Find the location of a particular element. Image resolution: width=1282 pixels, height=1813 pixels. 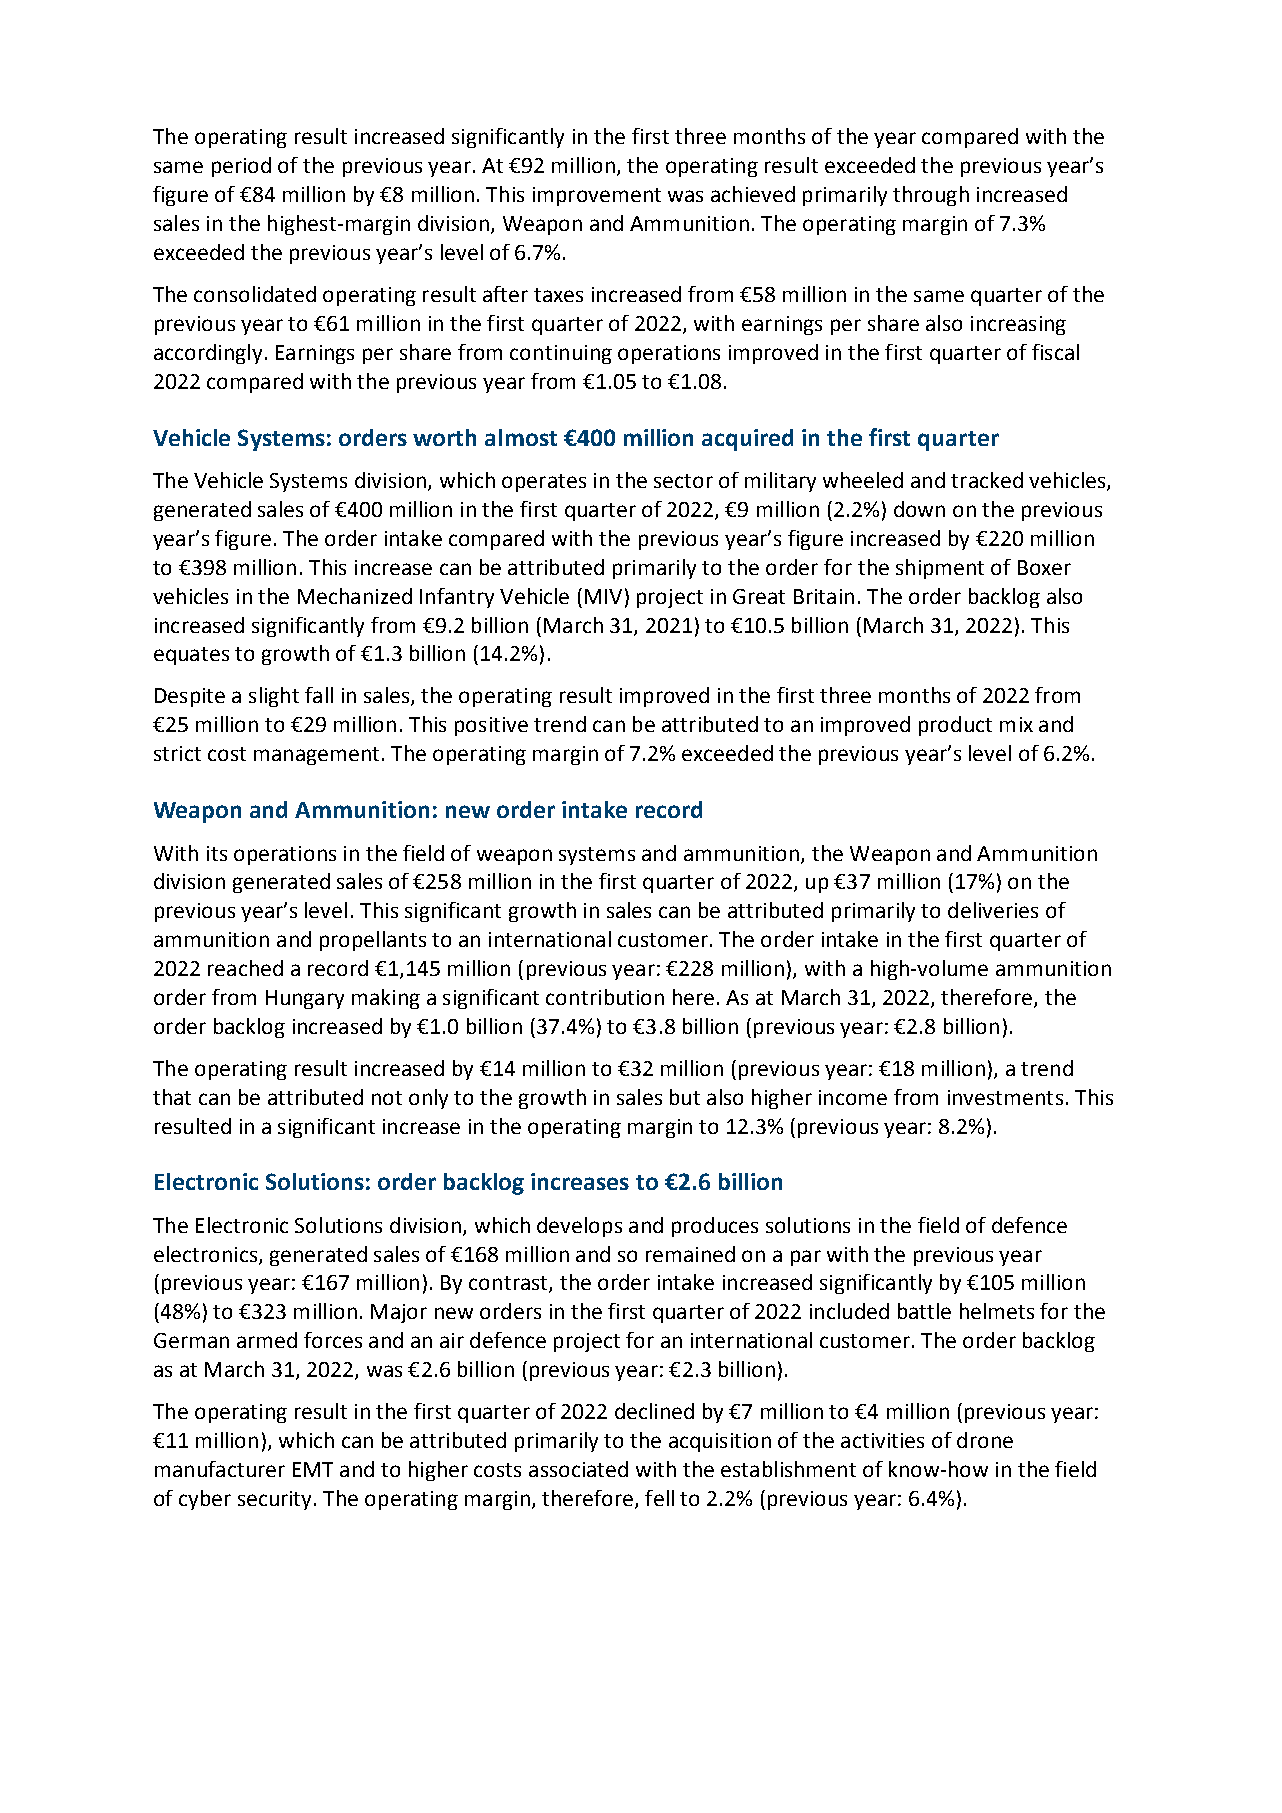

operates is located at coordinates (544, 483).
